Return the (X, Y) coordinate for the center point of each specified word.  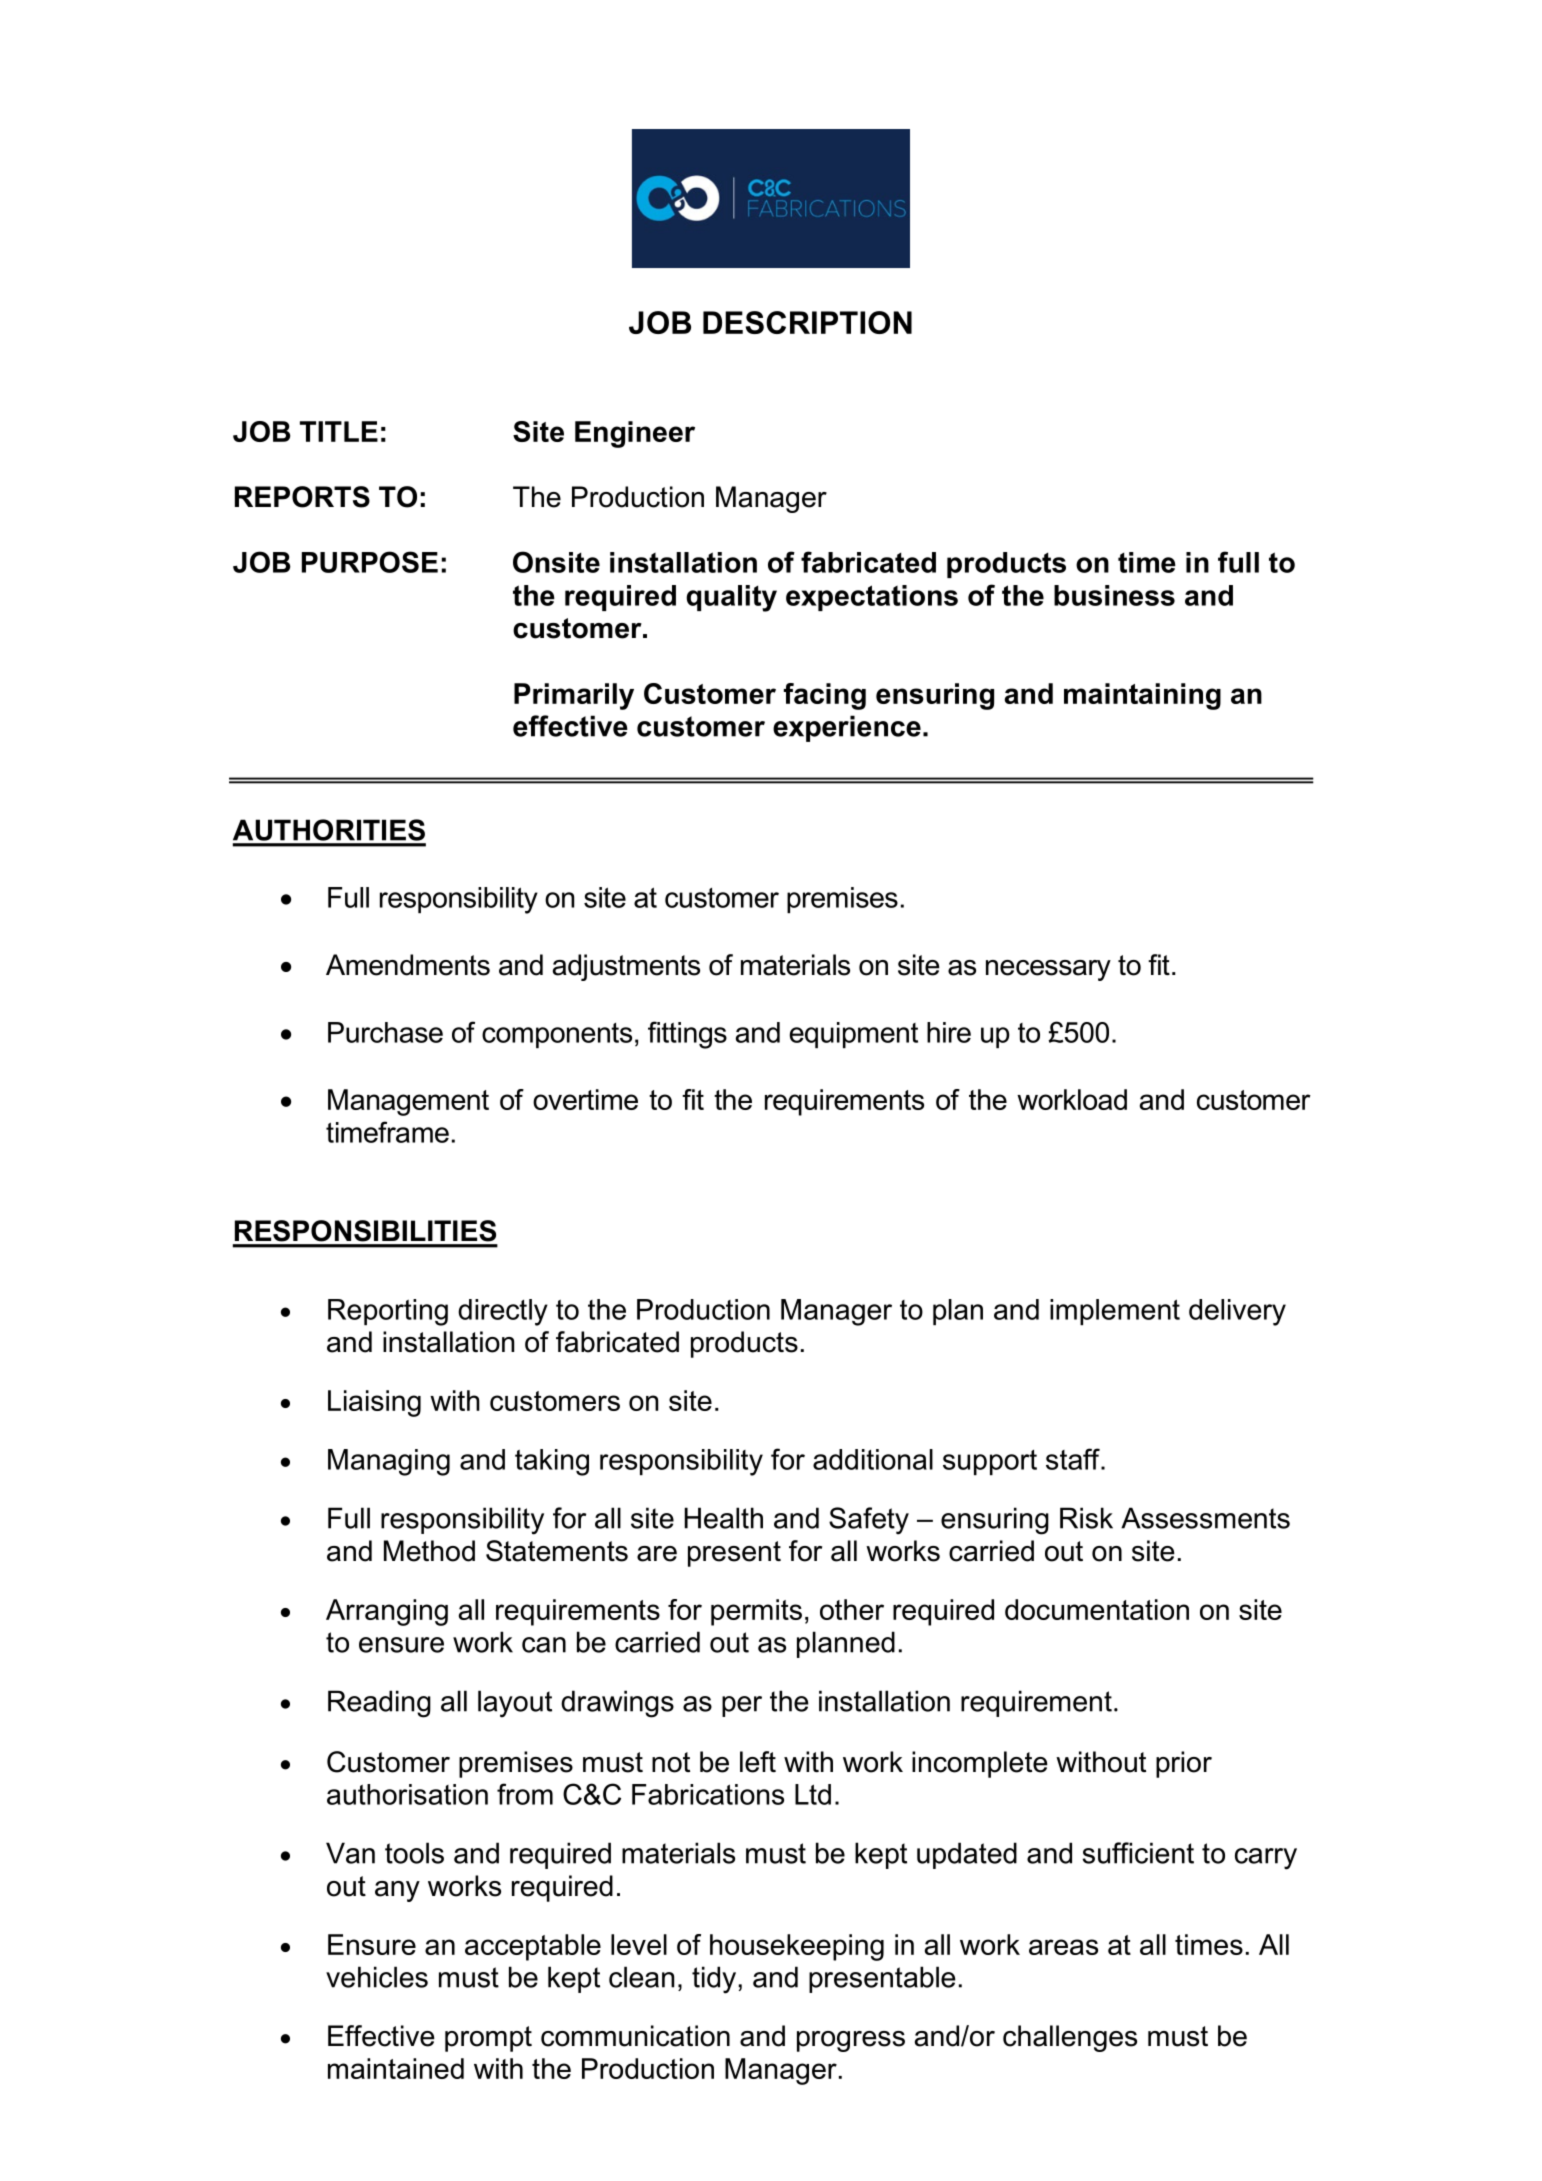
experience (847, 728)
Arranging (387, 1612)
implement (1115, 1312)
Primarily (574, 696)
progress (851, 2041)
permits (756, 1612)
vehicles (377, 1977)
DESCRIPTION (807, 322)
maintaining (1142, 696)
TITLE (339, 431)
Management (408, 1102)
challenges (1070, 2038)
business (1114, 595)
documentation (1097, 1609)
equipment (854, 1035)
